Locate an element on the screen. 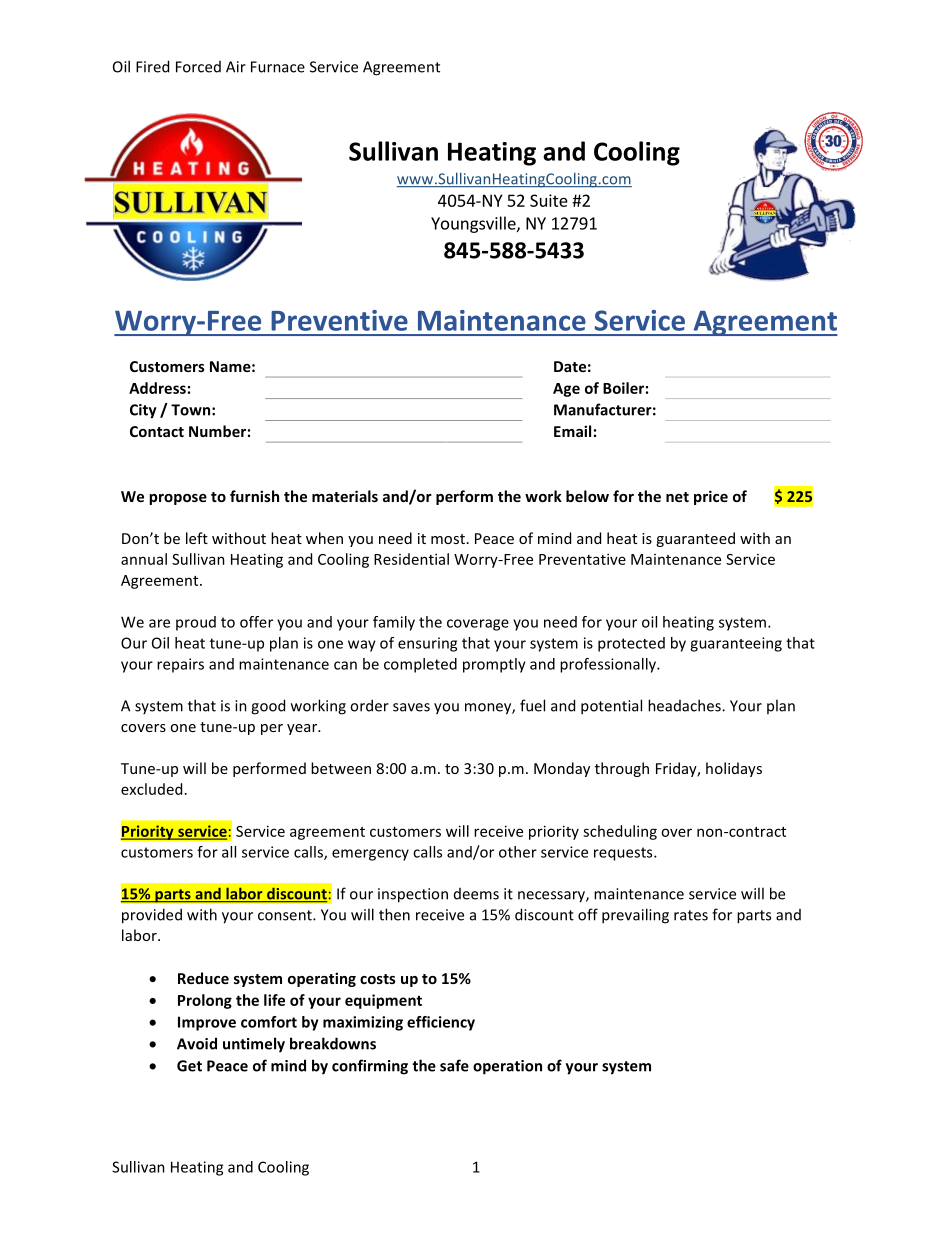 The image size is (952, 1233). Preventive is located at coordinates (339, 320).
